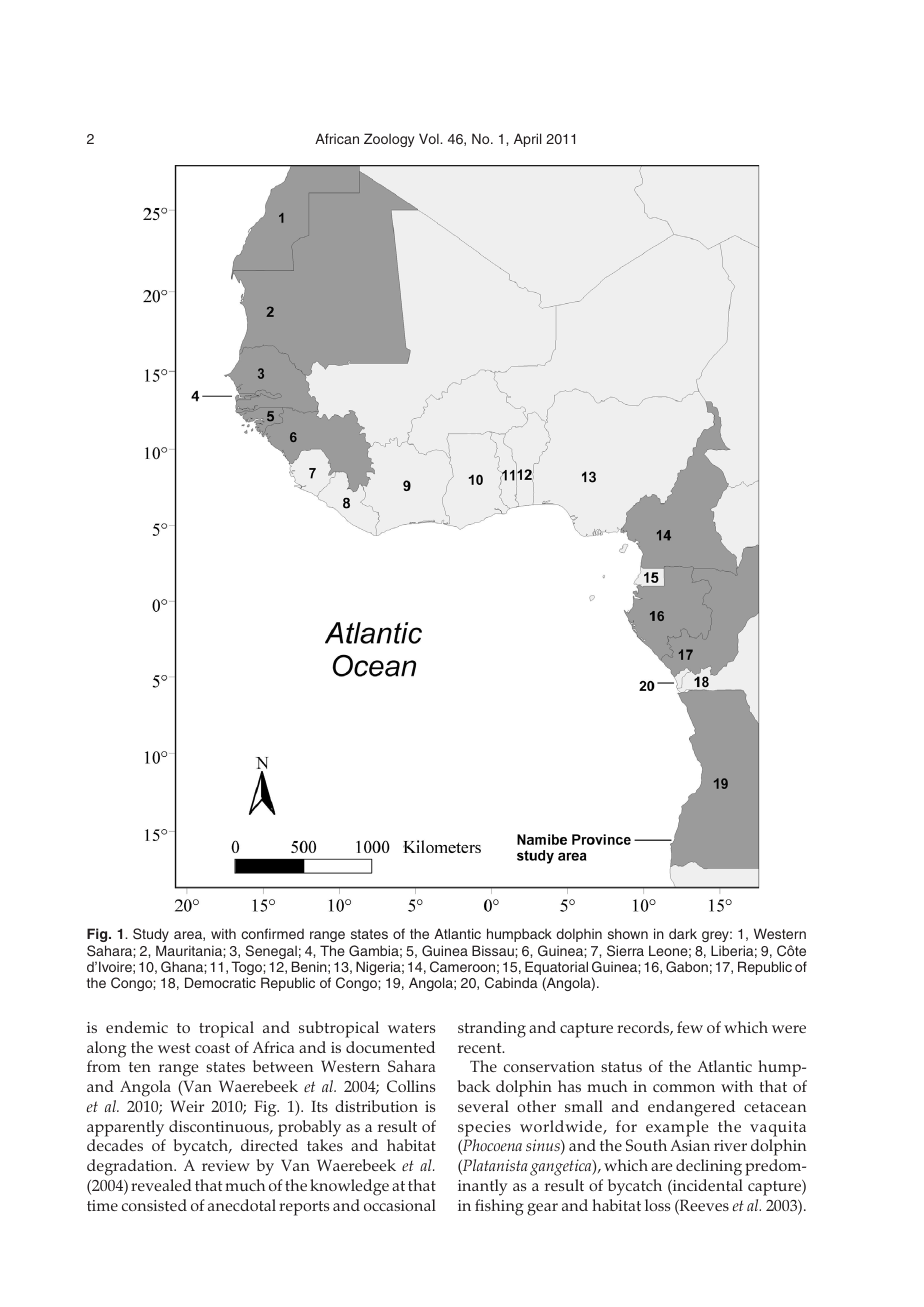 The width and height of the document is (924, 1307). What do you see at coordinates (161, 1185) in the document?
I see `revealed` at bounding box center [161, 1185].
